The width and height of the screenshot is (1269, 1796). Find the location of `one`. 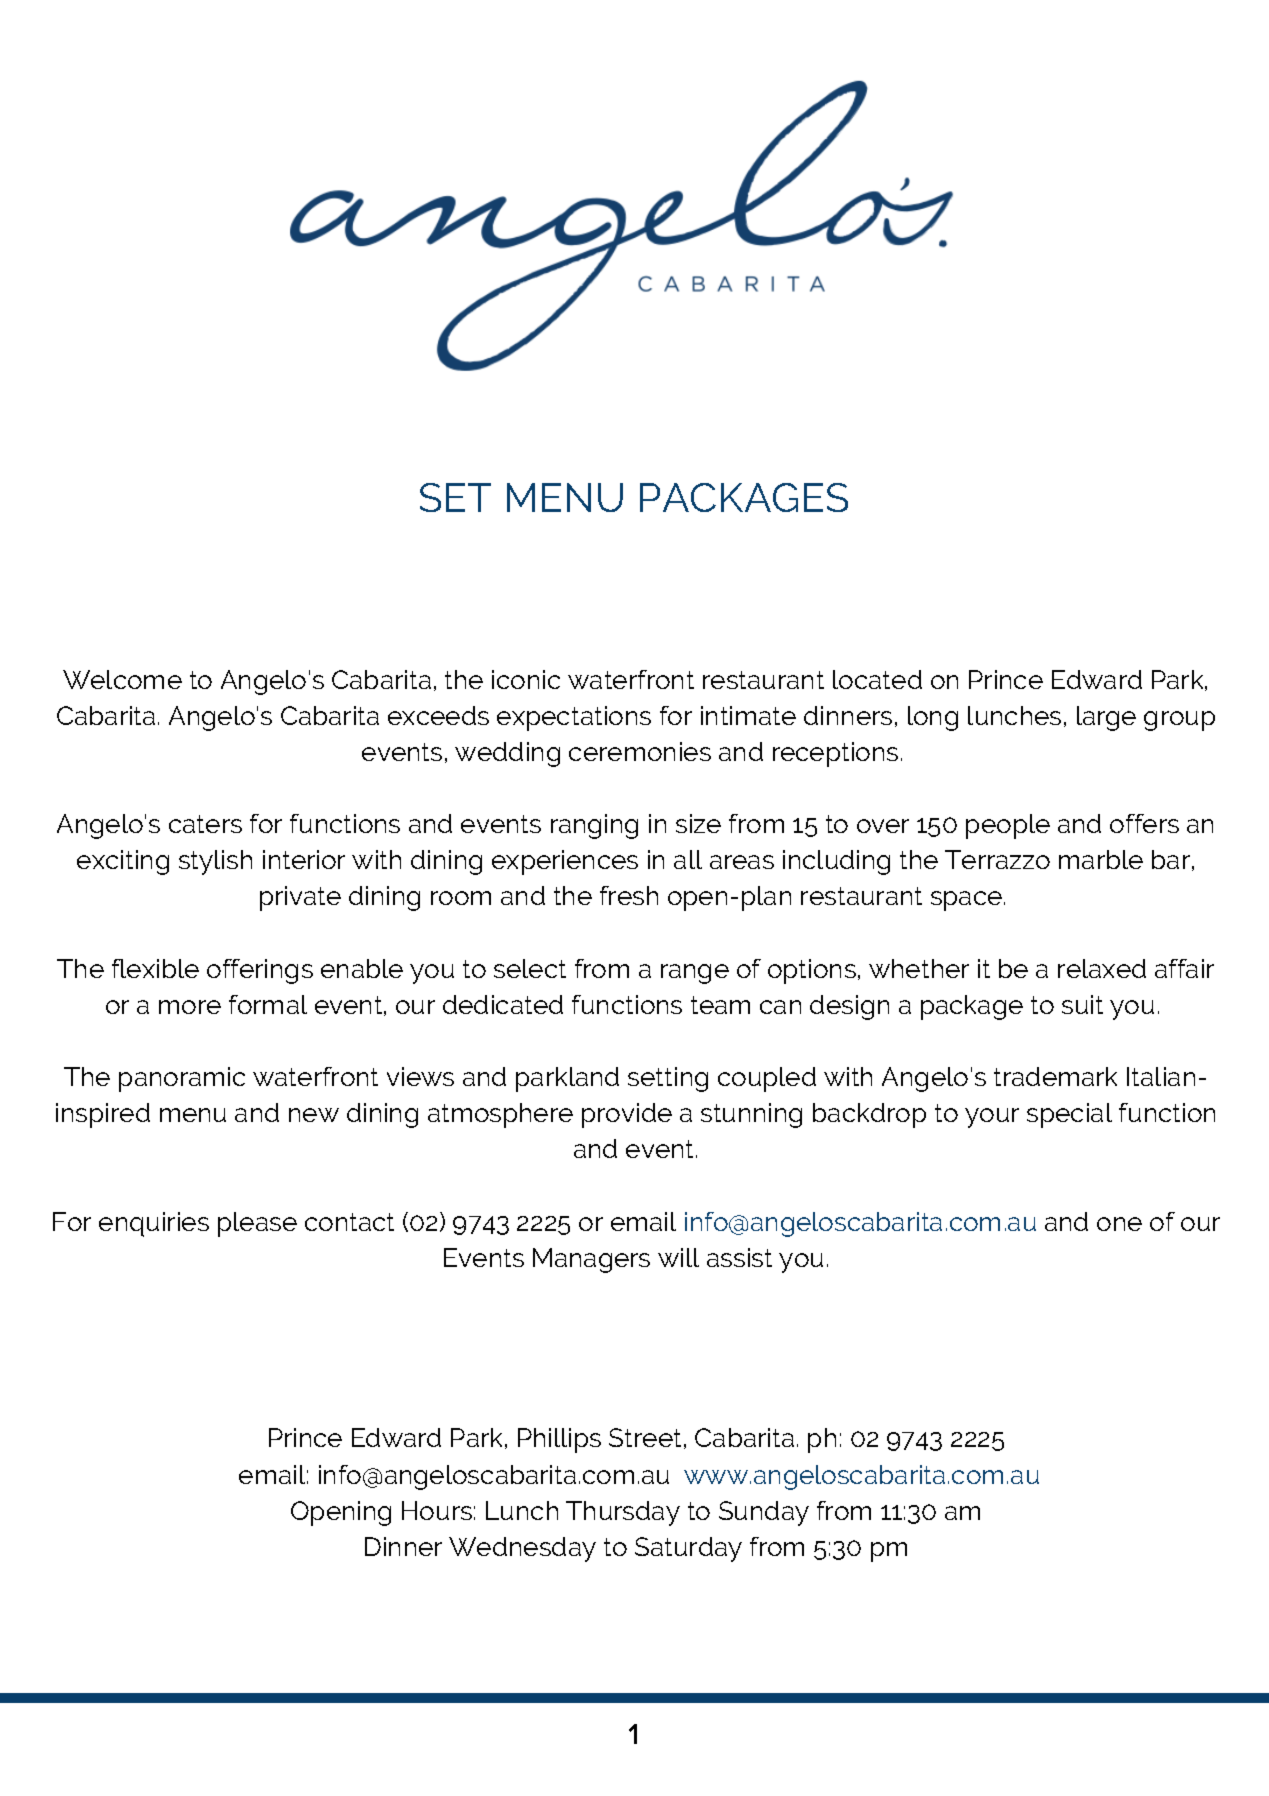

one is located at coordinates (1119, 1224).
